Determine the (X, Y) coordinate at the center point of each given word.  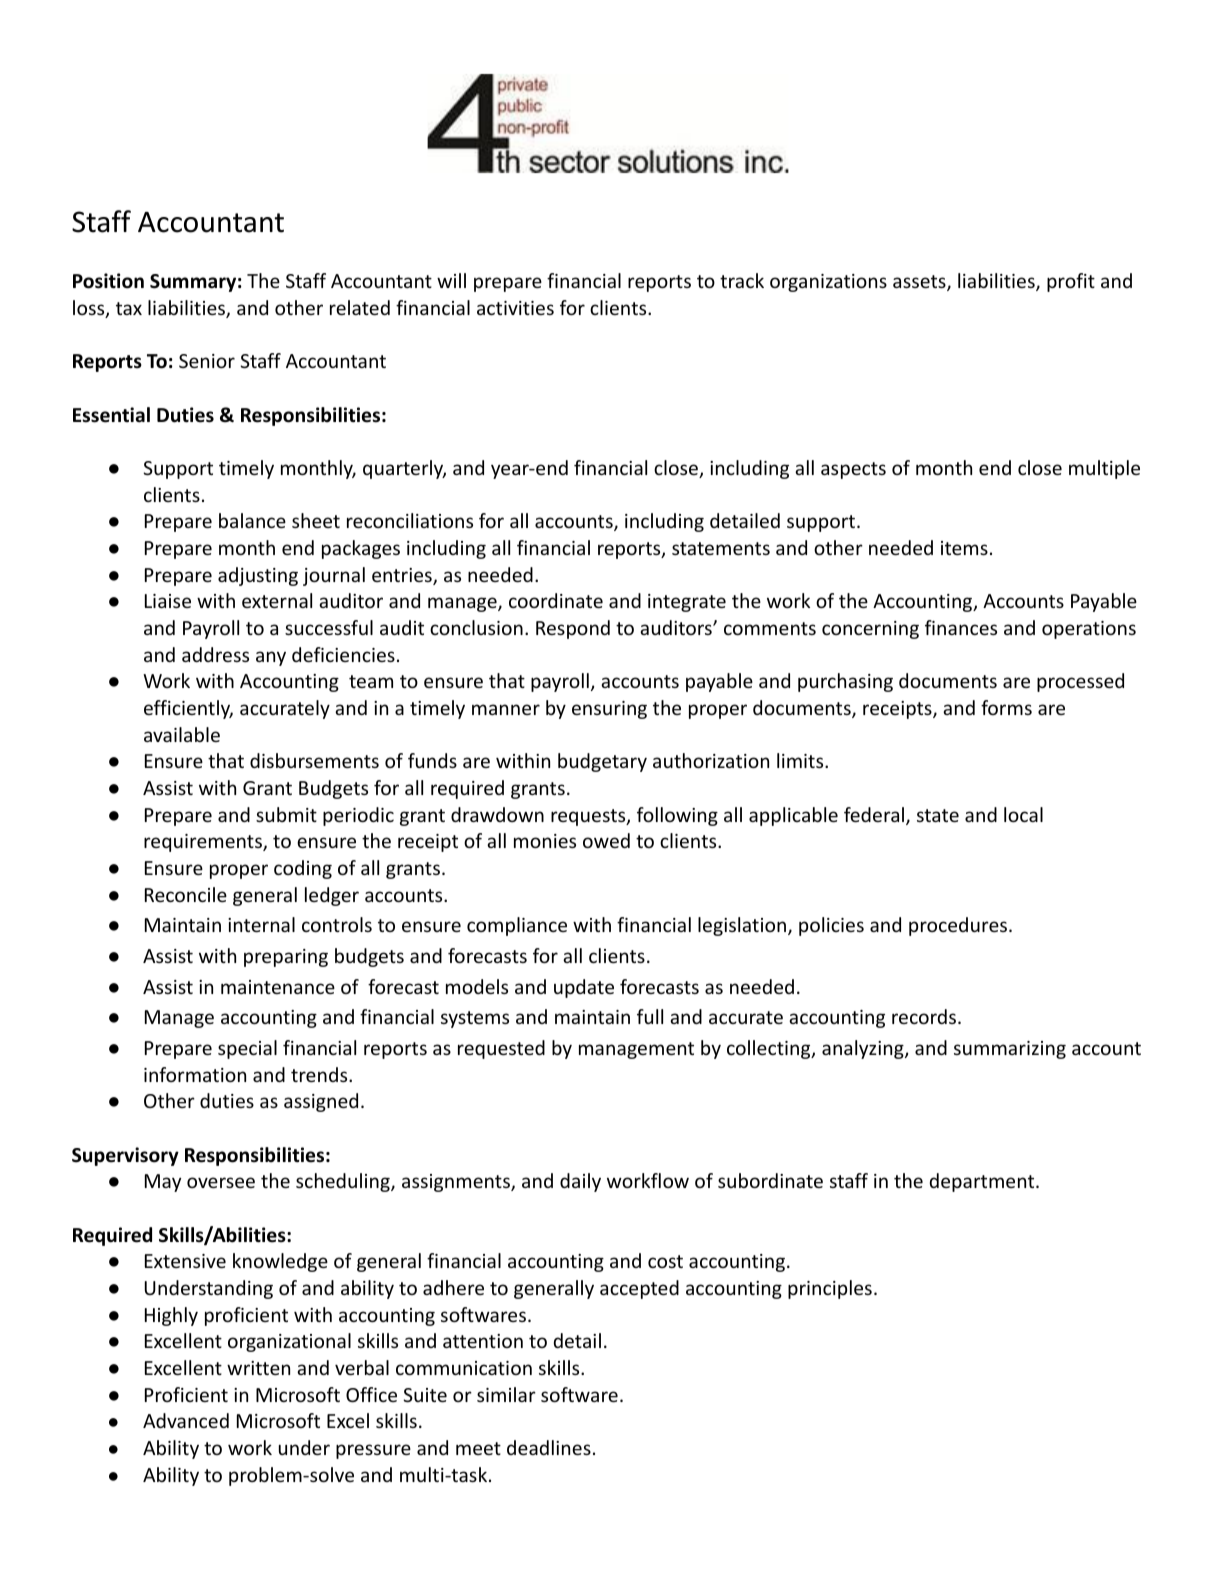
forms (1006, 707)
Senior (207, 361)
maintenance (278, 987)
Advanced (186, 1420)
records (925, 1016)
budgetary (602, 762)
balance (252, 520)
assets (920, 283)
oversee (221, 1182)
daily (580, 1182)
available (182, 734)
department (983, 1182)
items (964, 548)
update (584, 988)
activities (515, 308)
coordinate (556, 600)
